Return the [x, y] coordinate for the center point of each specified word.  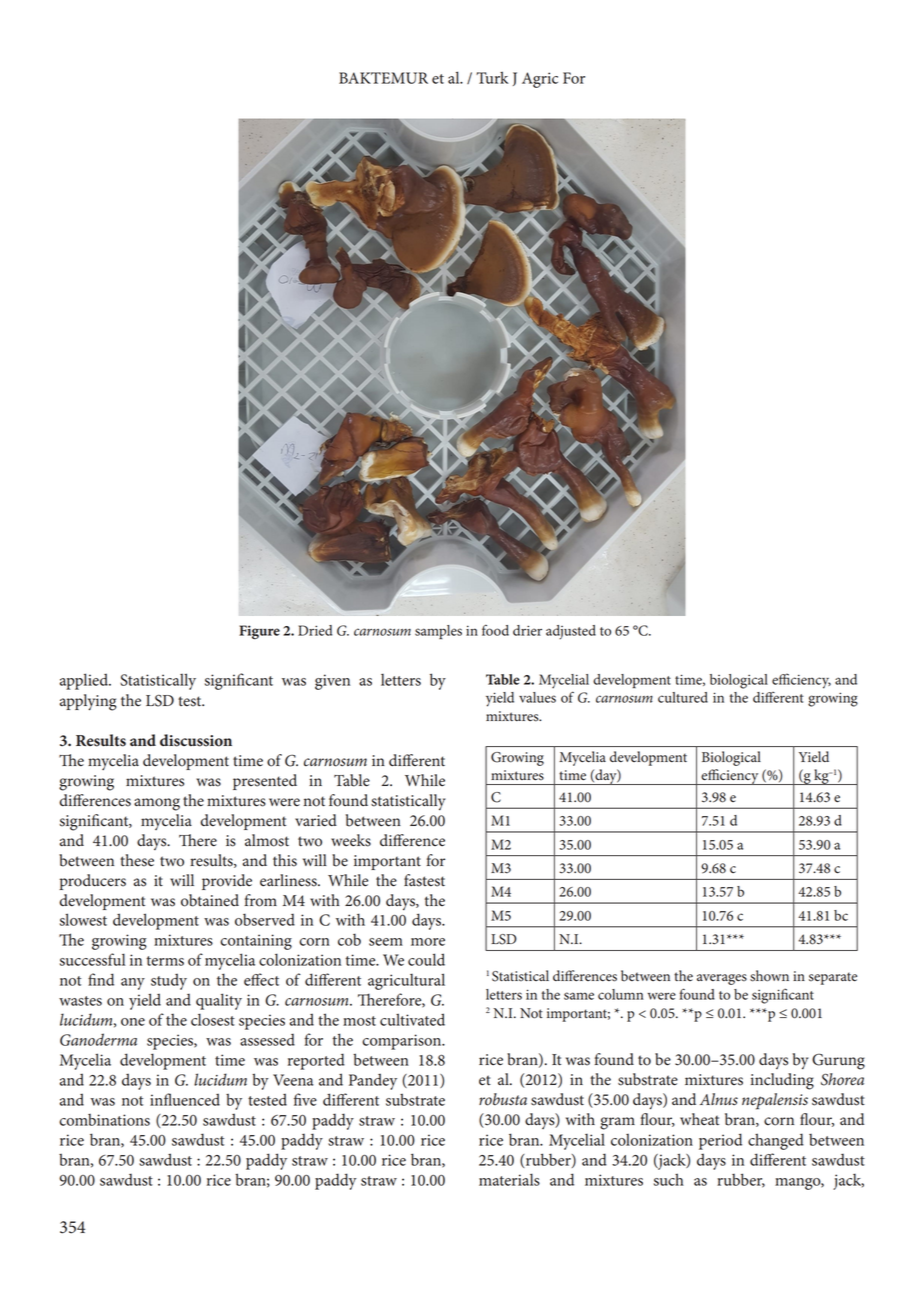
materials [509, 1179]
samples [438, 632]
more [428, 942]
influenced [185, 1099]
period [720, 1141]
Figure [259, 632]
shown [769, 976]
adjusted [571, 632]
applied [85, 681]
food [495, 630]
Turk [492, 77]
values [537, 697]
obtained [210, 900]
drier [527, 630]
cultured [683, 697]
